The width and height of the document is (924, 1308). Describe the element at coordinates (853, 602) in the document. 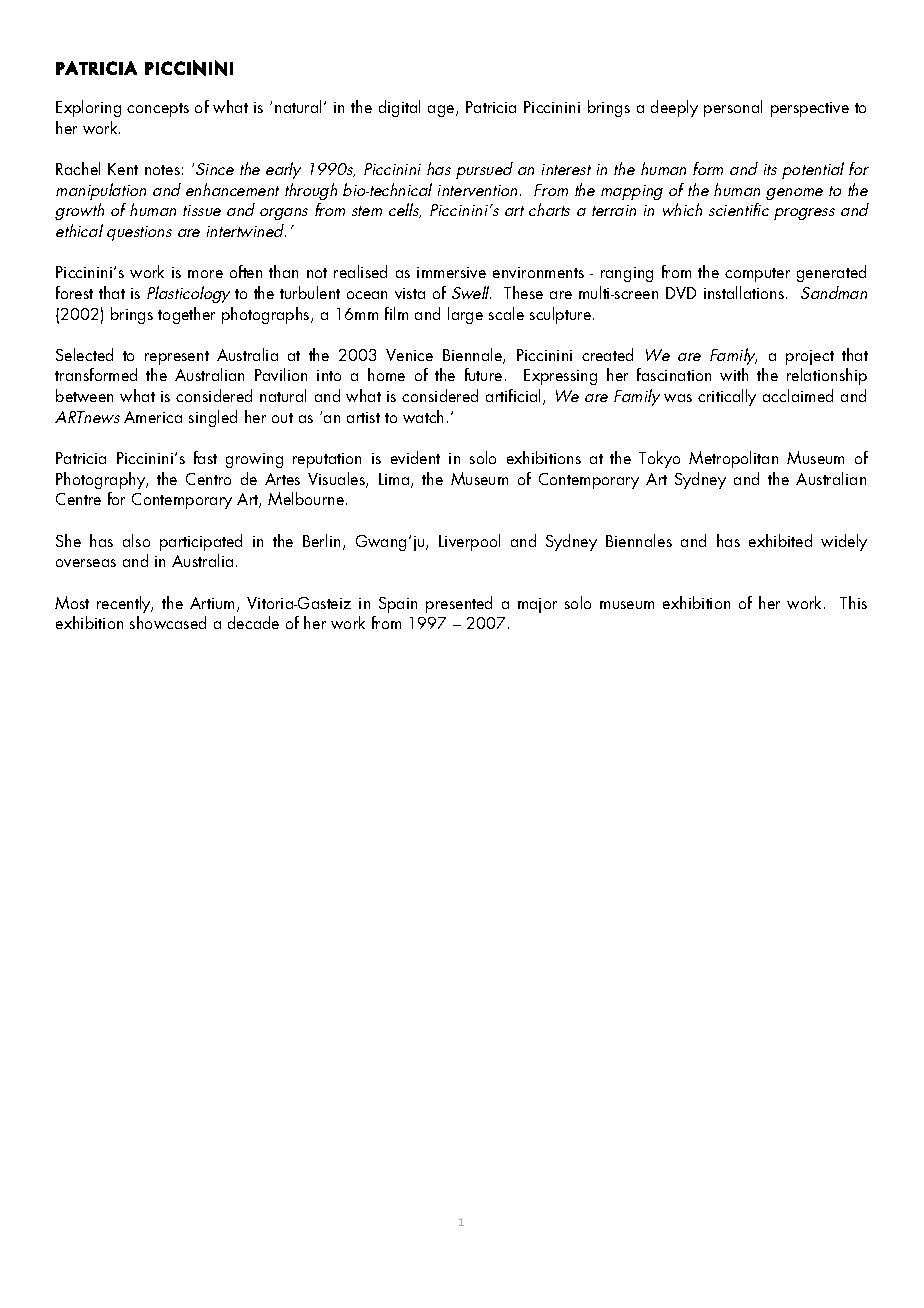

I see `This` at that location.
